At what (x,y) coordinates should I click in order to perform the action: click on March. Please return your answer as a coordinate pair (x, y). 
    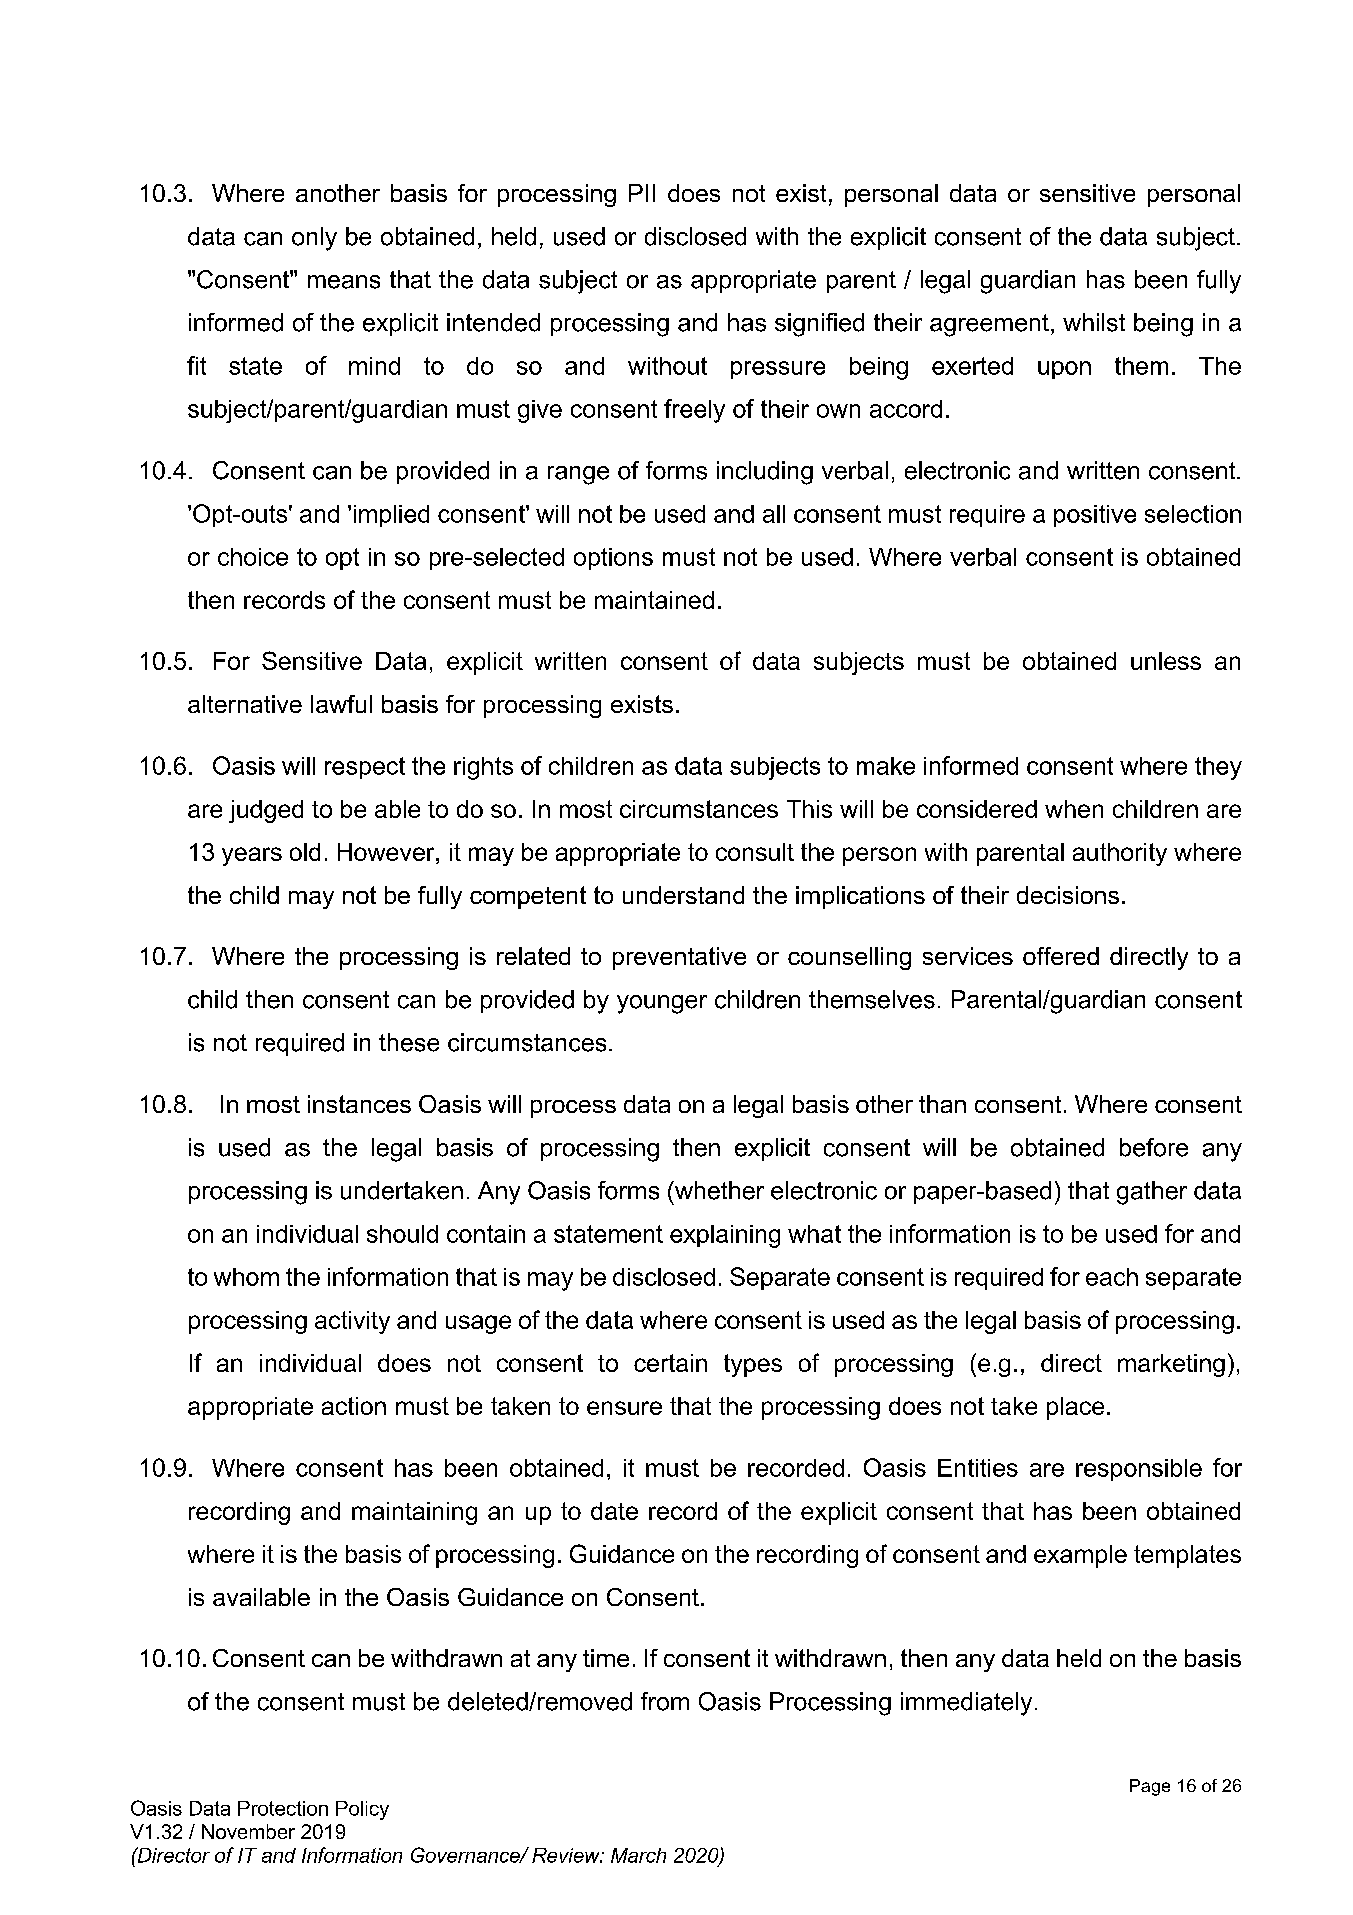
    Looking at the image, I should click on (638, 1855).
